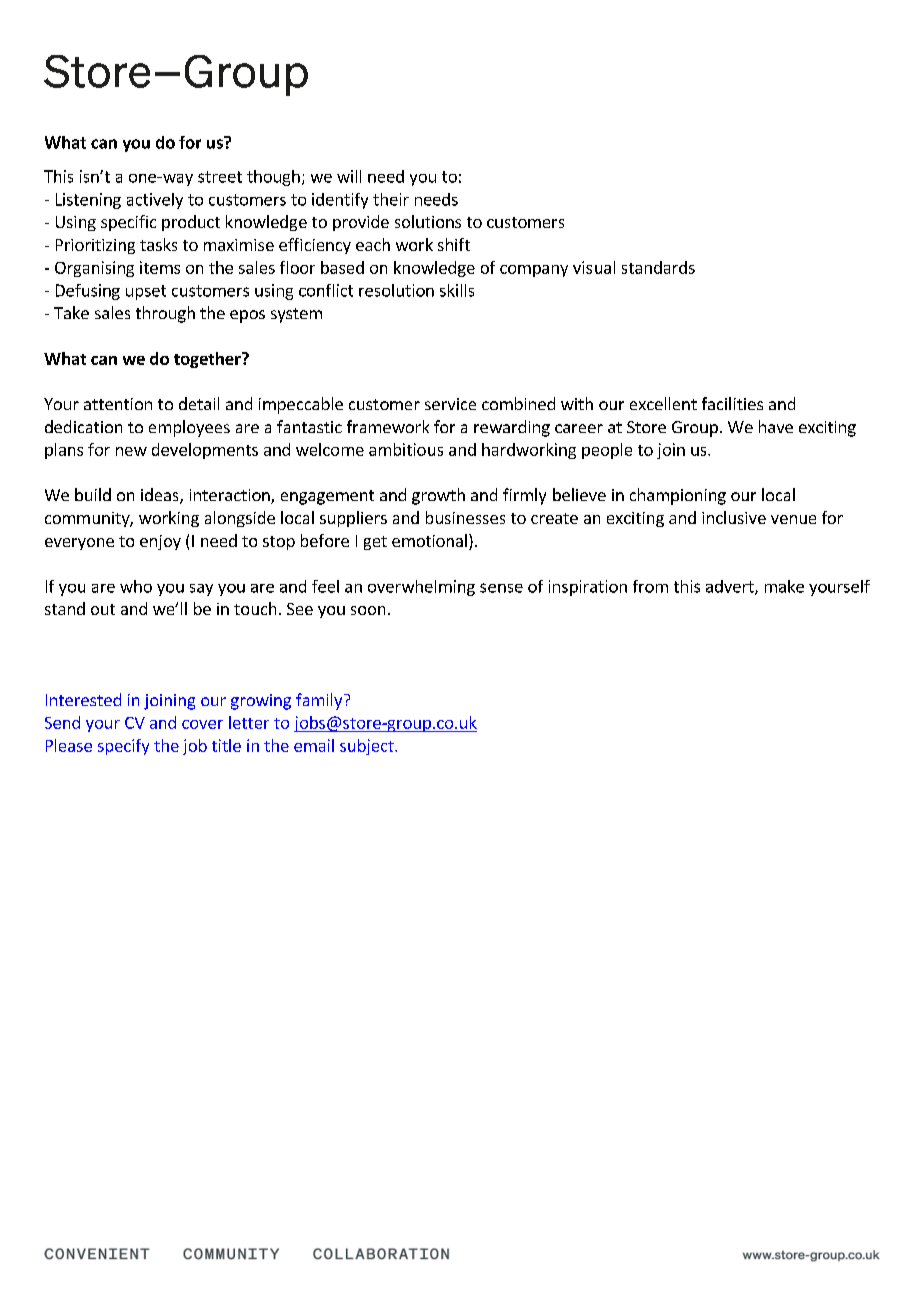 This page has width=924, height=1308. Describe the element at coordinates (155, 201) in the page. I see `actively` at that location.
